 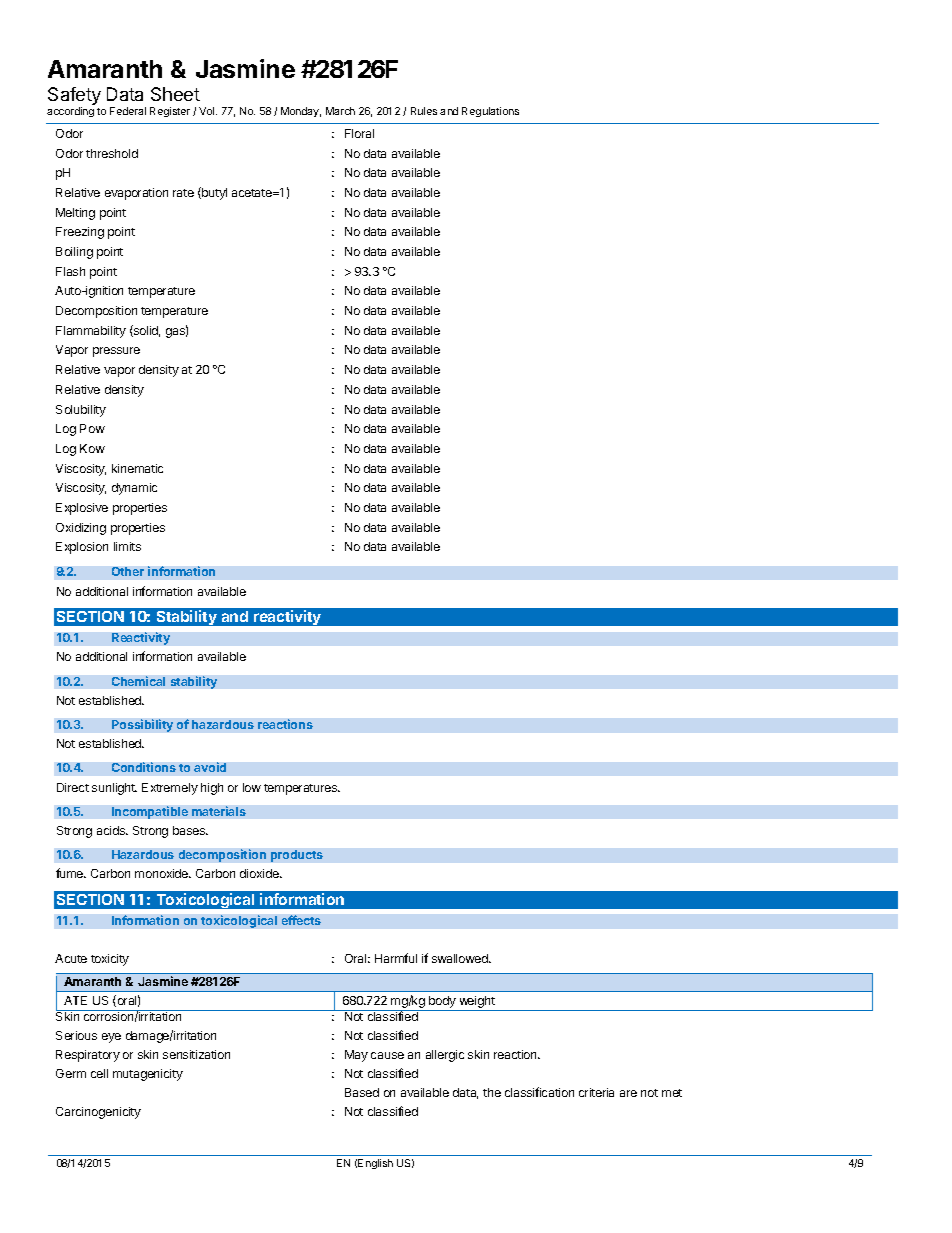 I want to click on May, so click(x=356, y=1056).
